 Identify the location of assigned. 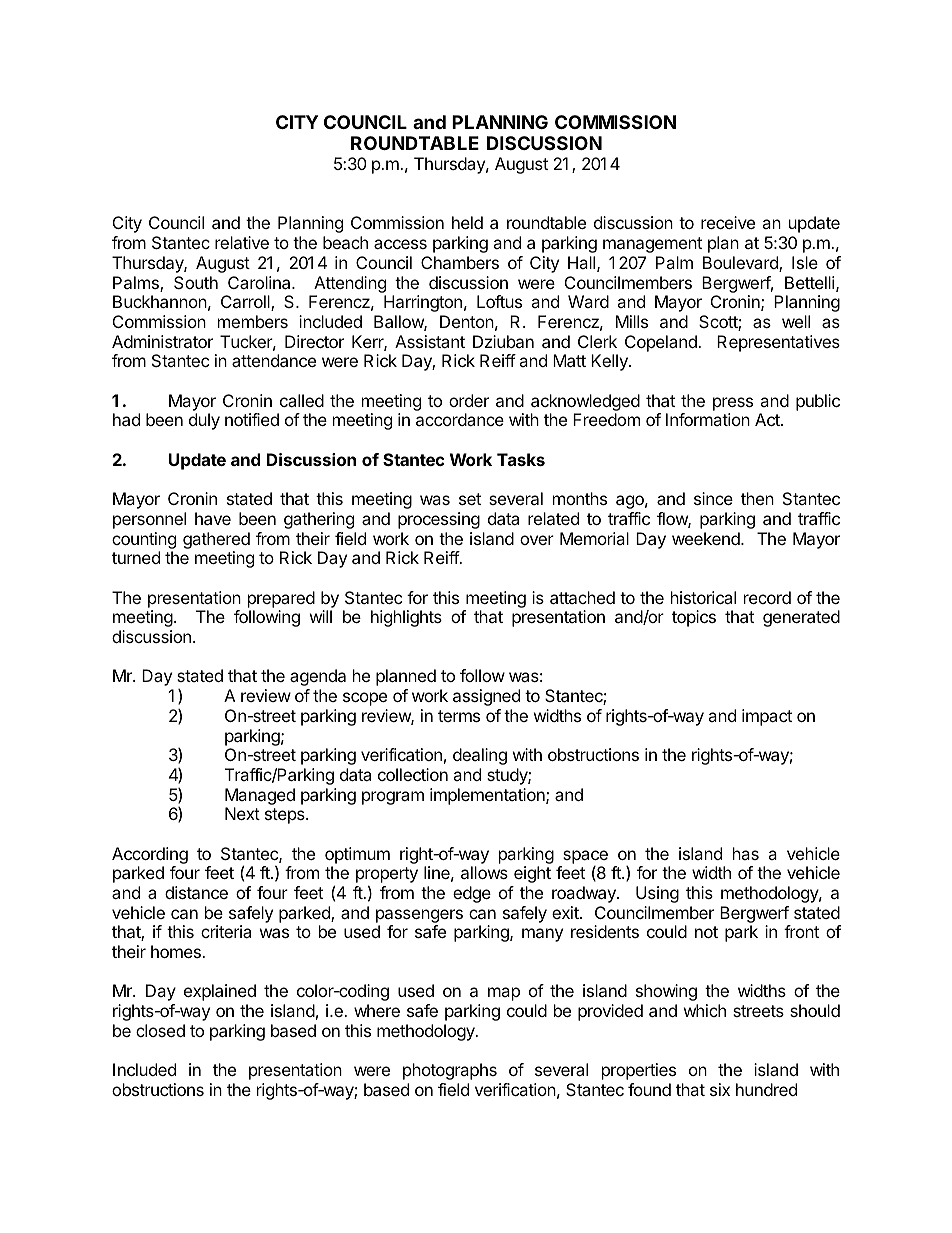
(486, 697).
